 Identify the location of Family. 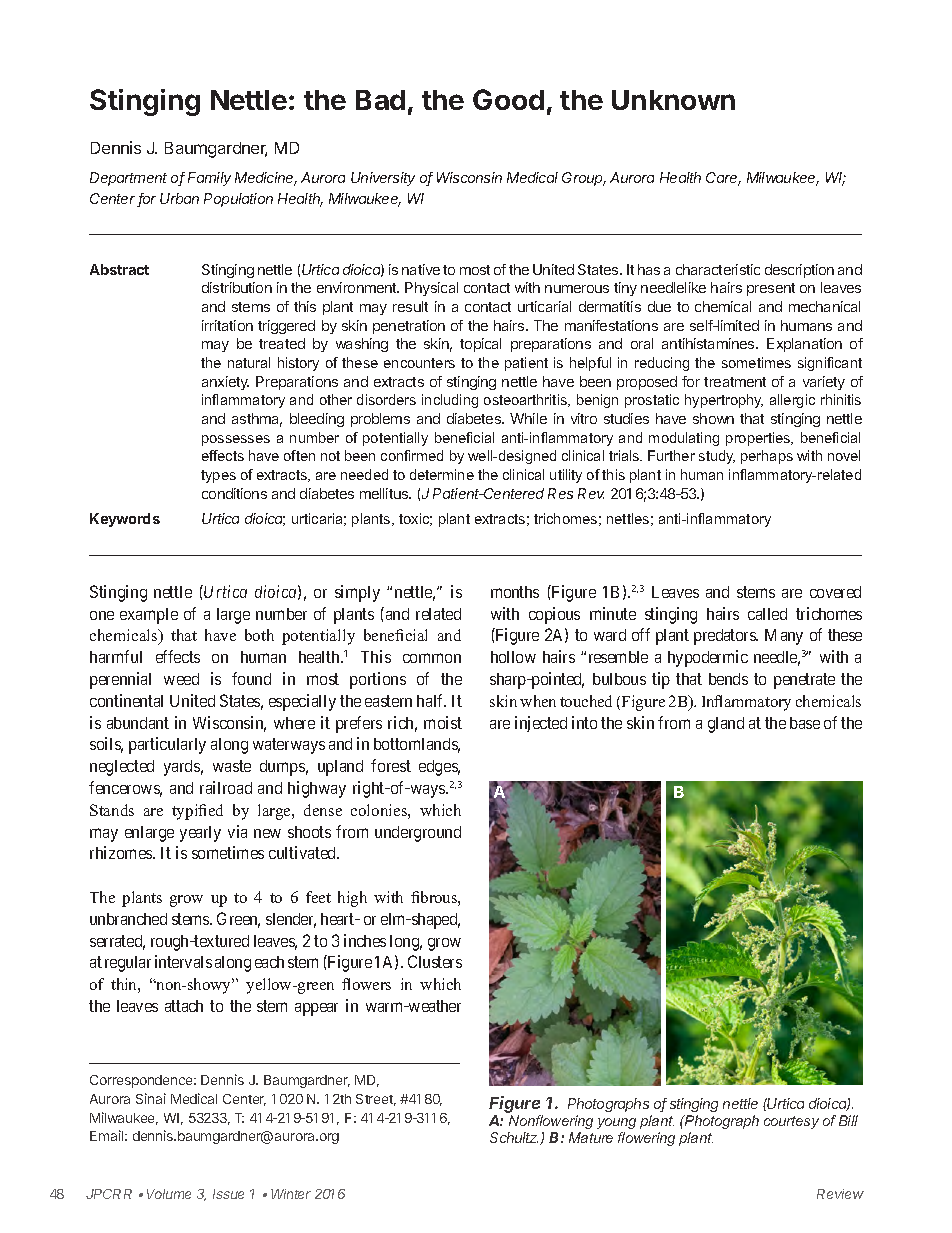
(209, 179).
